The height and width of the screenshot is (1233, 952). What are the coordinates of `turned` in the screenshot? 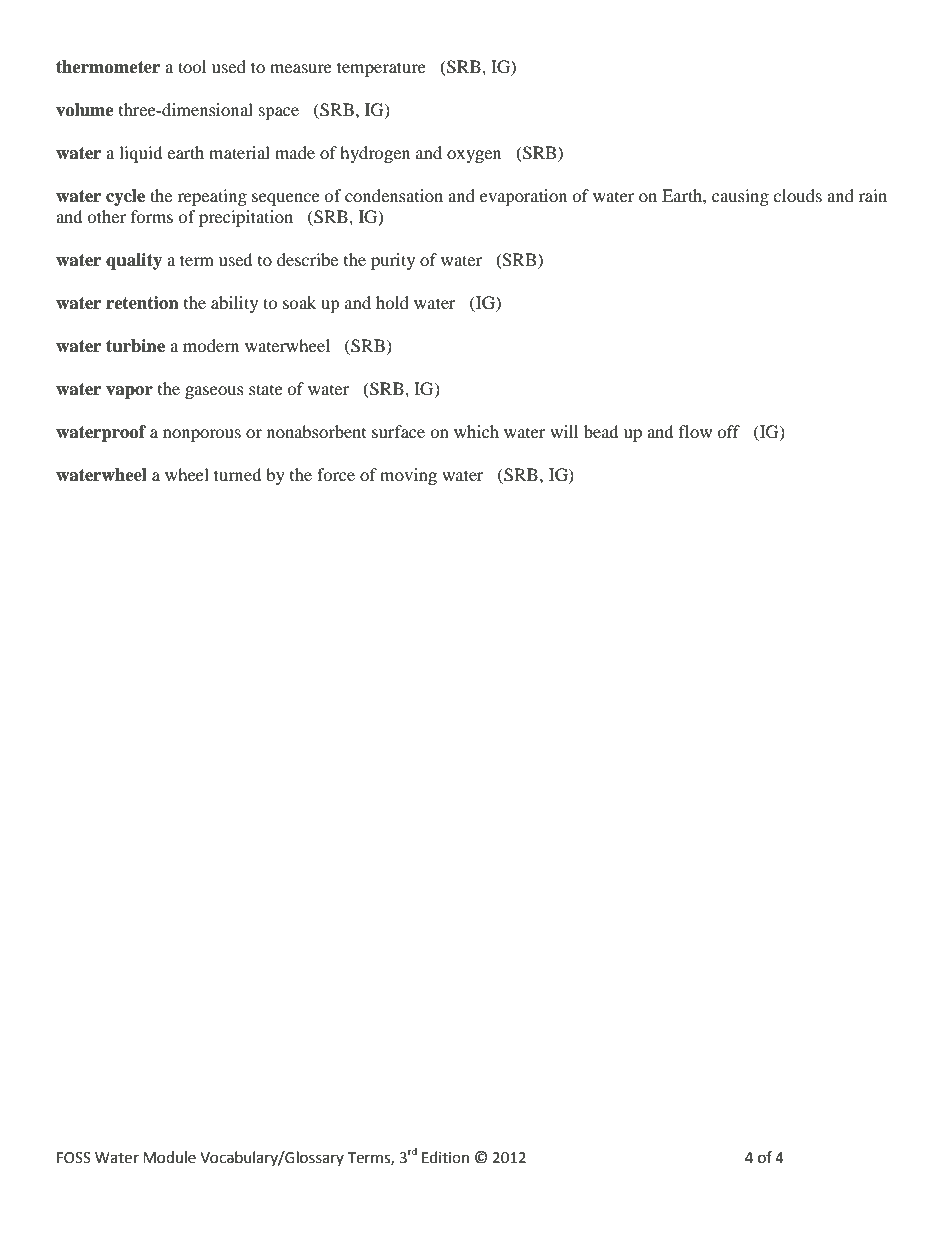 It's located at (238, 474).
